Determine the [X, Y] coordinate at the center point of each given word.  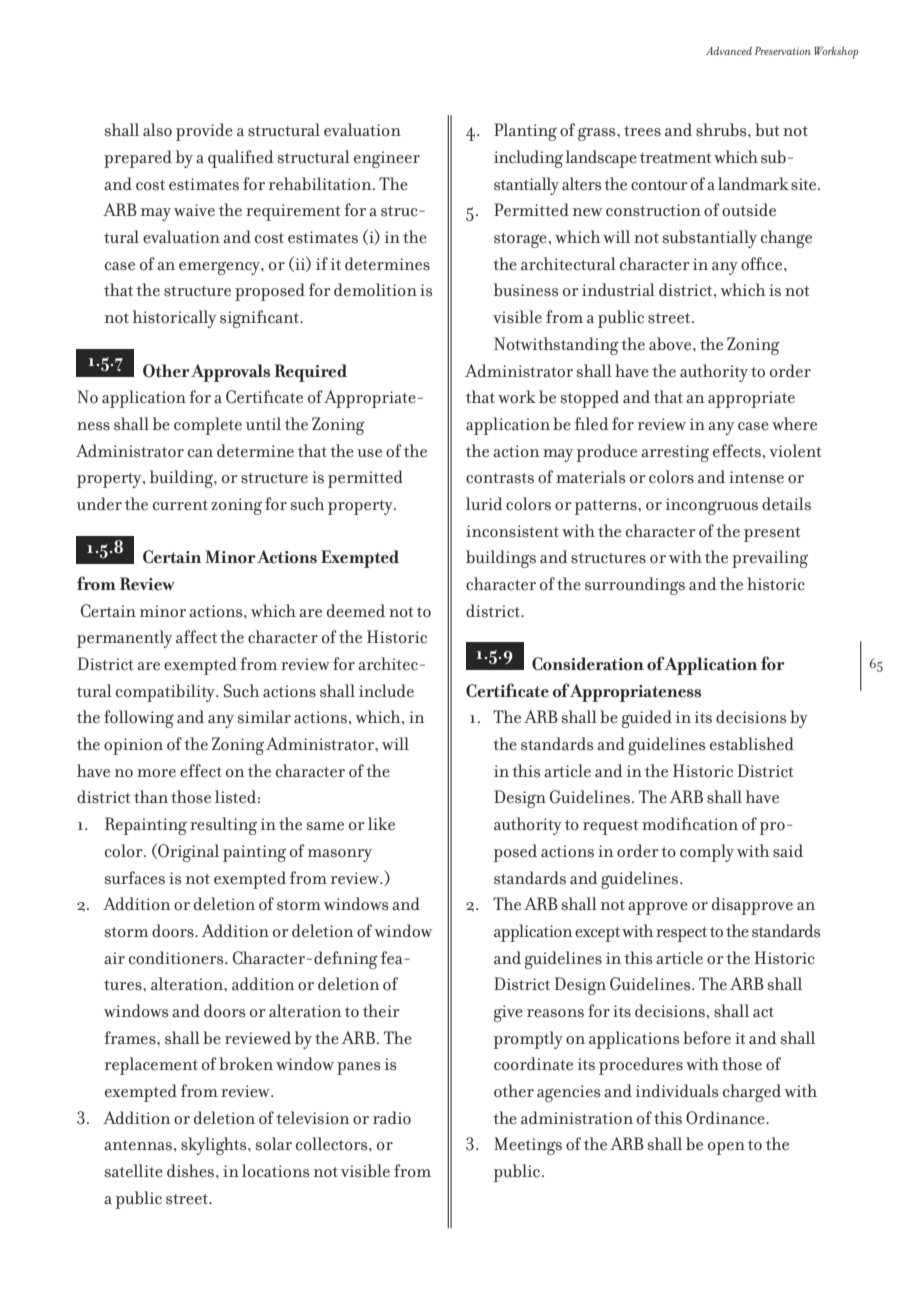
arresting [675, 453]
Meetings [528, 1146]
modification [690, 824]
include [386, 691]
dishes [192, 1171]
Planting [525, 132]
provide [204, 132]
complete [208, 426]
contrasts [500, 478]
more [156, 773]
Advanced [729, 50]
